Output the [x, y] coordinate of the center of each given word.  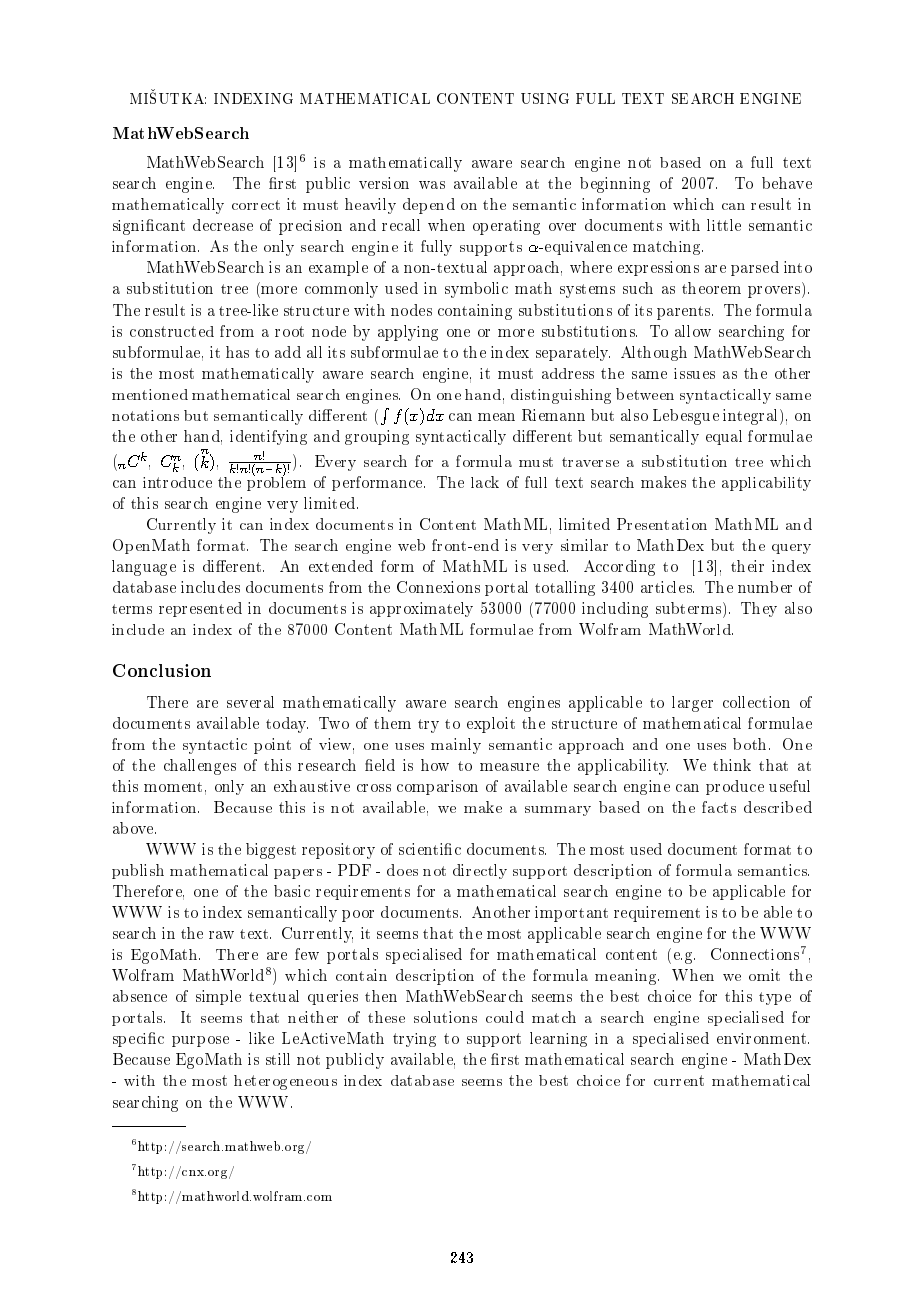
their [747, 566]
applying [408, 333]
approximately [421, 609]
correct [256, 205]
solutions [445, 1017]
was [432, 185]
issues [694, 373]
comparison [437, 787]
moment [173, 787]
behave [787, 183]
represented [200, 609]
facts [719, 807]
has [237, 352]
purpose [200, 1041]
